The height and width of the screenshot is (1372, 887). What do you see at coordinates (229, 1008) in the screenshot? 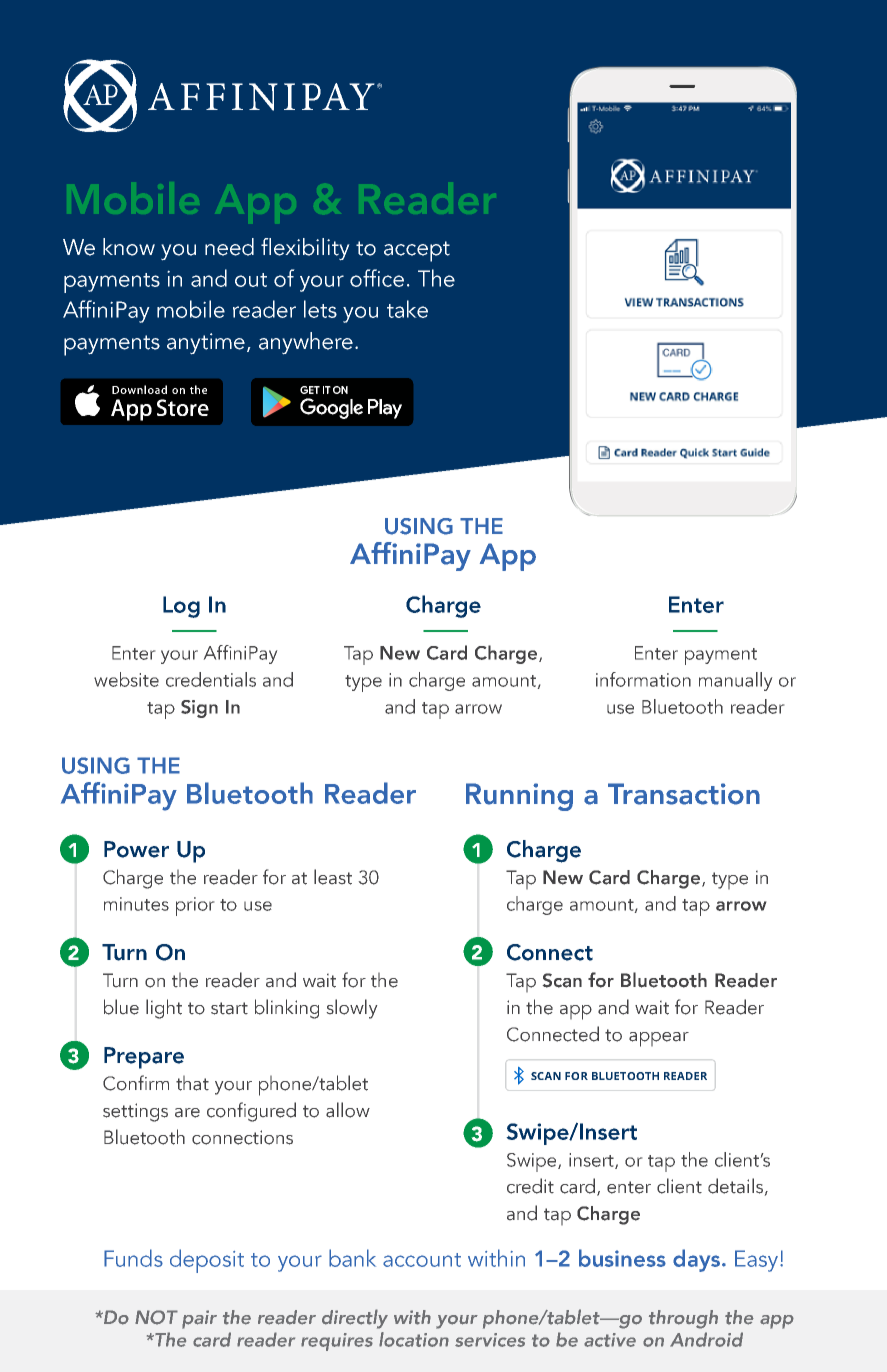
I see `start` at bounding box center [229, 1008].
